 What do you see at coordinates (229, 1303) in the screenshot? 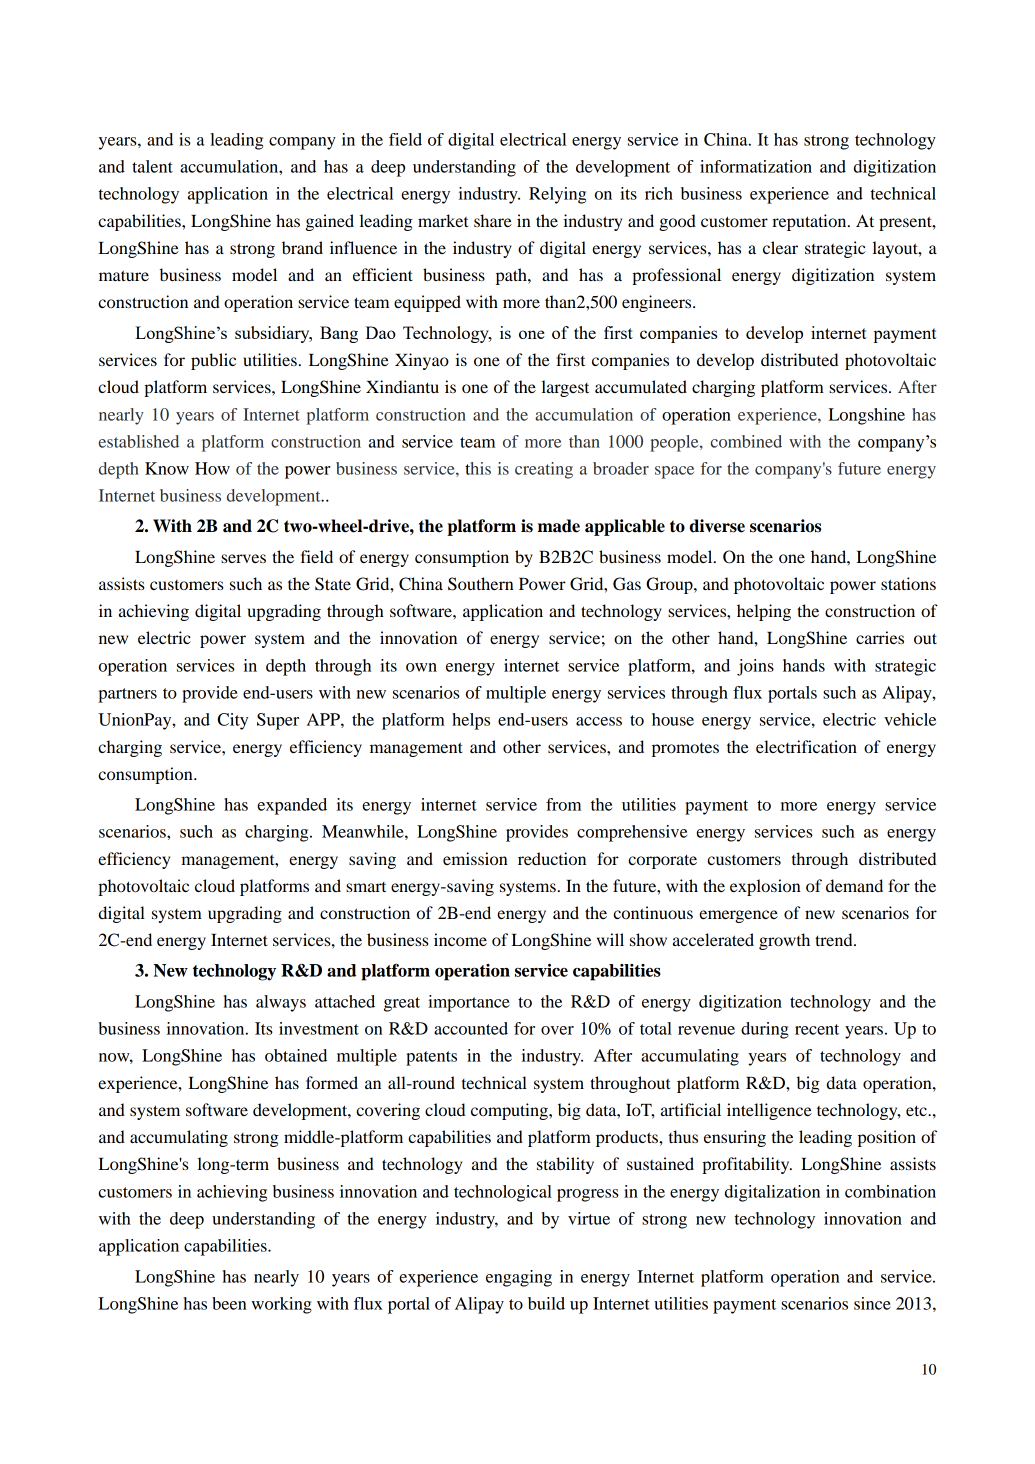
I see `been` at bounding box center [229, 1303].
